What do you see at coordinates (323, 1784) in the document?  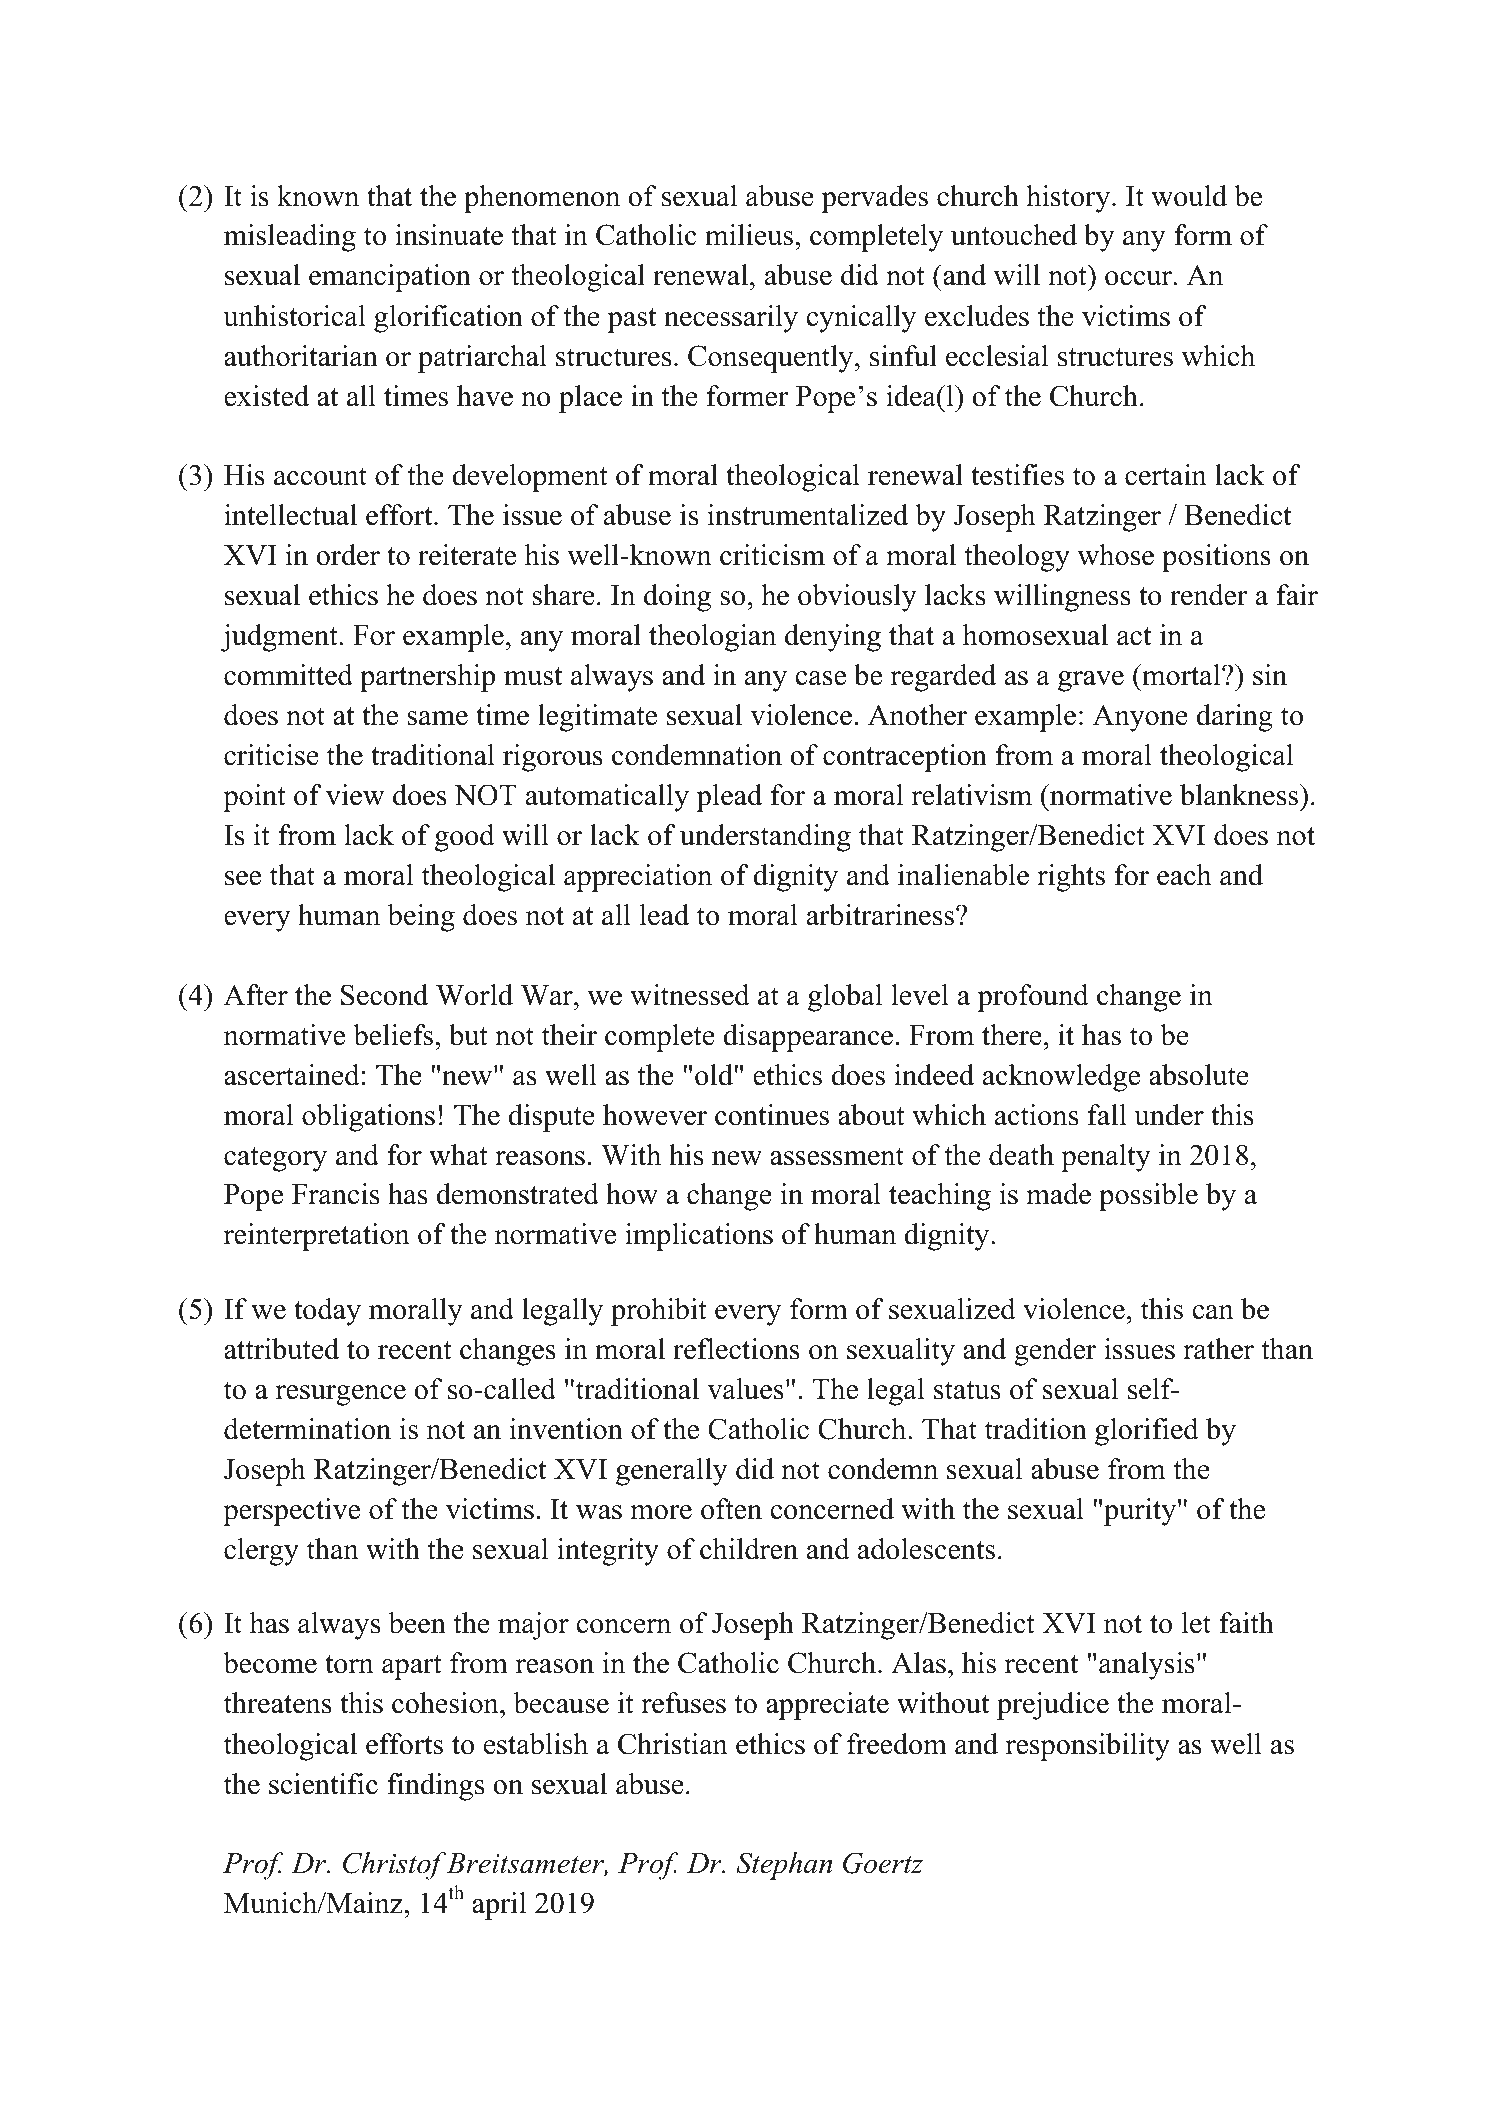 I see `scientific` at bounding box center [323, 1784].
